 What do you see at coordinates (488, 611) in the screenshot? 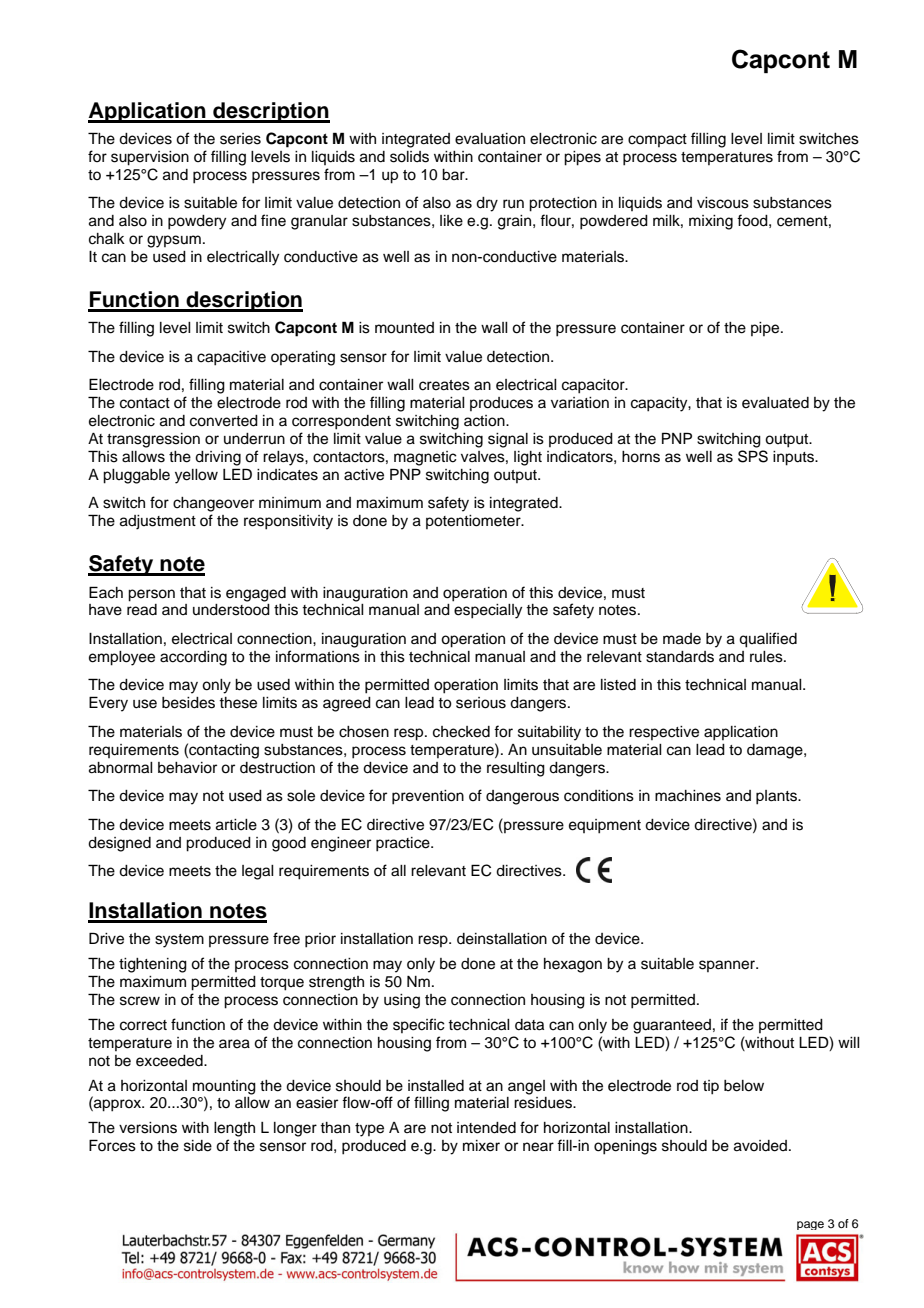
I see `especially` at bounding box center [488, 611].
